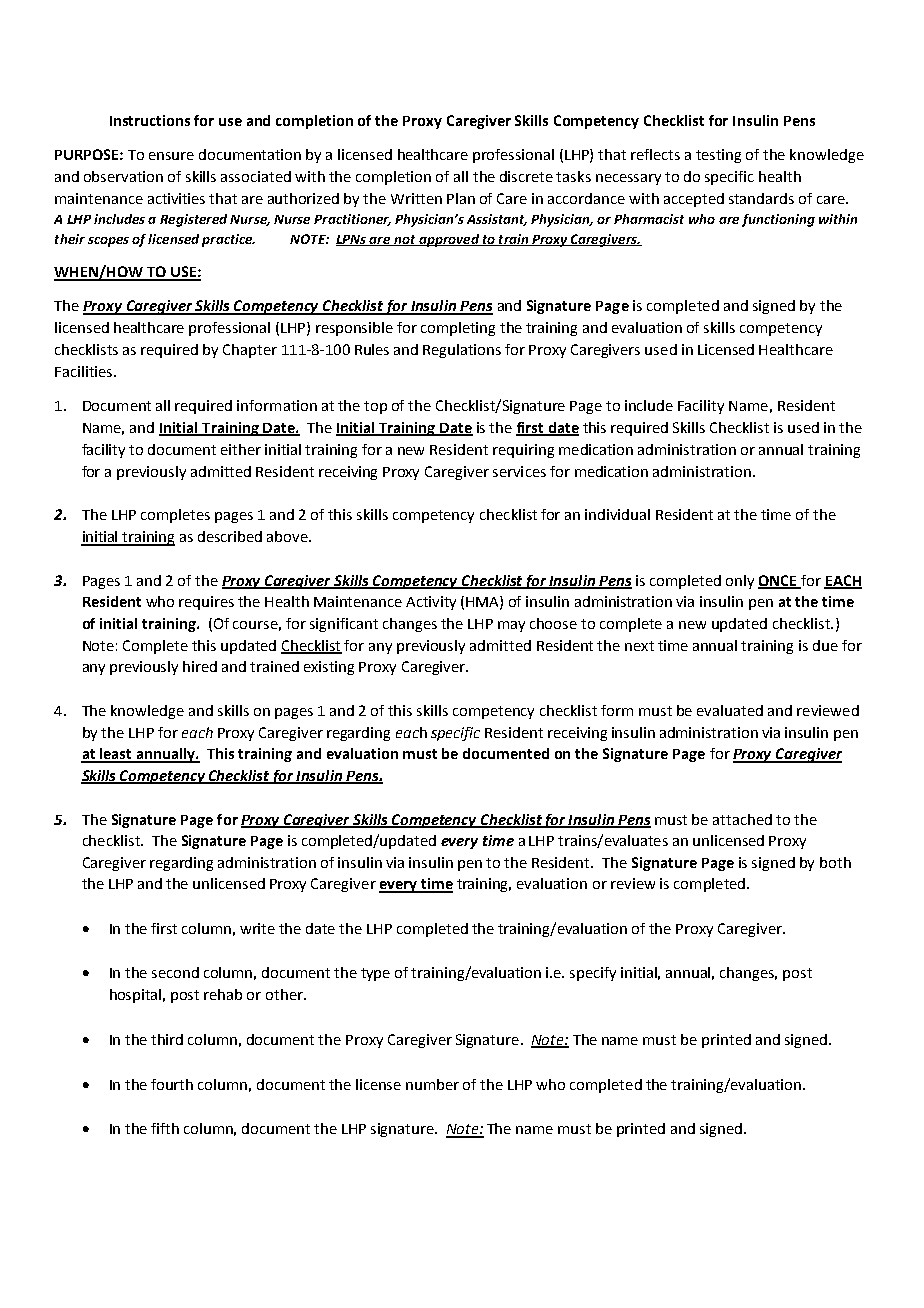 The height and width of the screenshot is (1308, 924). I want to click on ensure, so click(171, 156).
